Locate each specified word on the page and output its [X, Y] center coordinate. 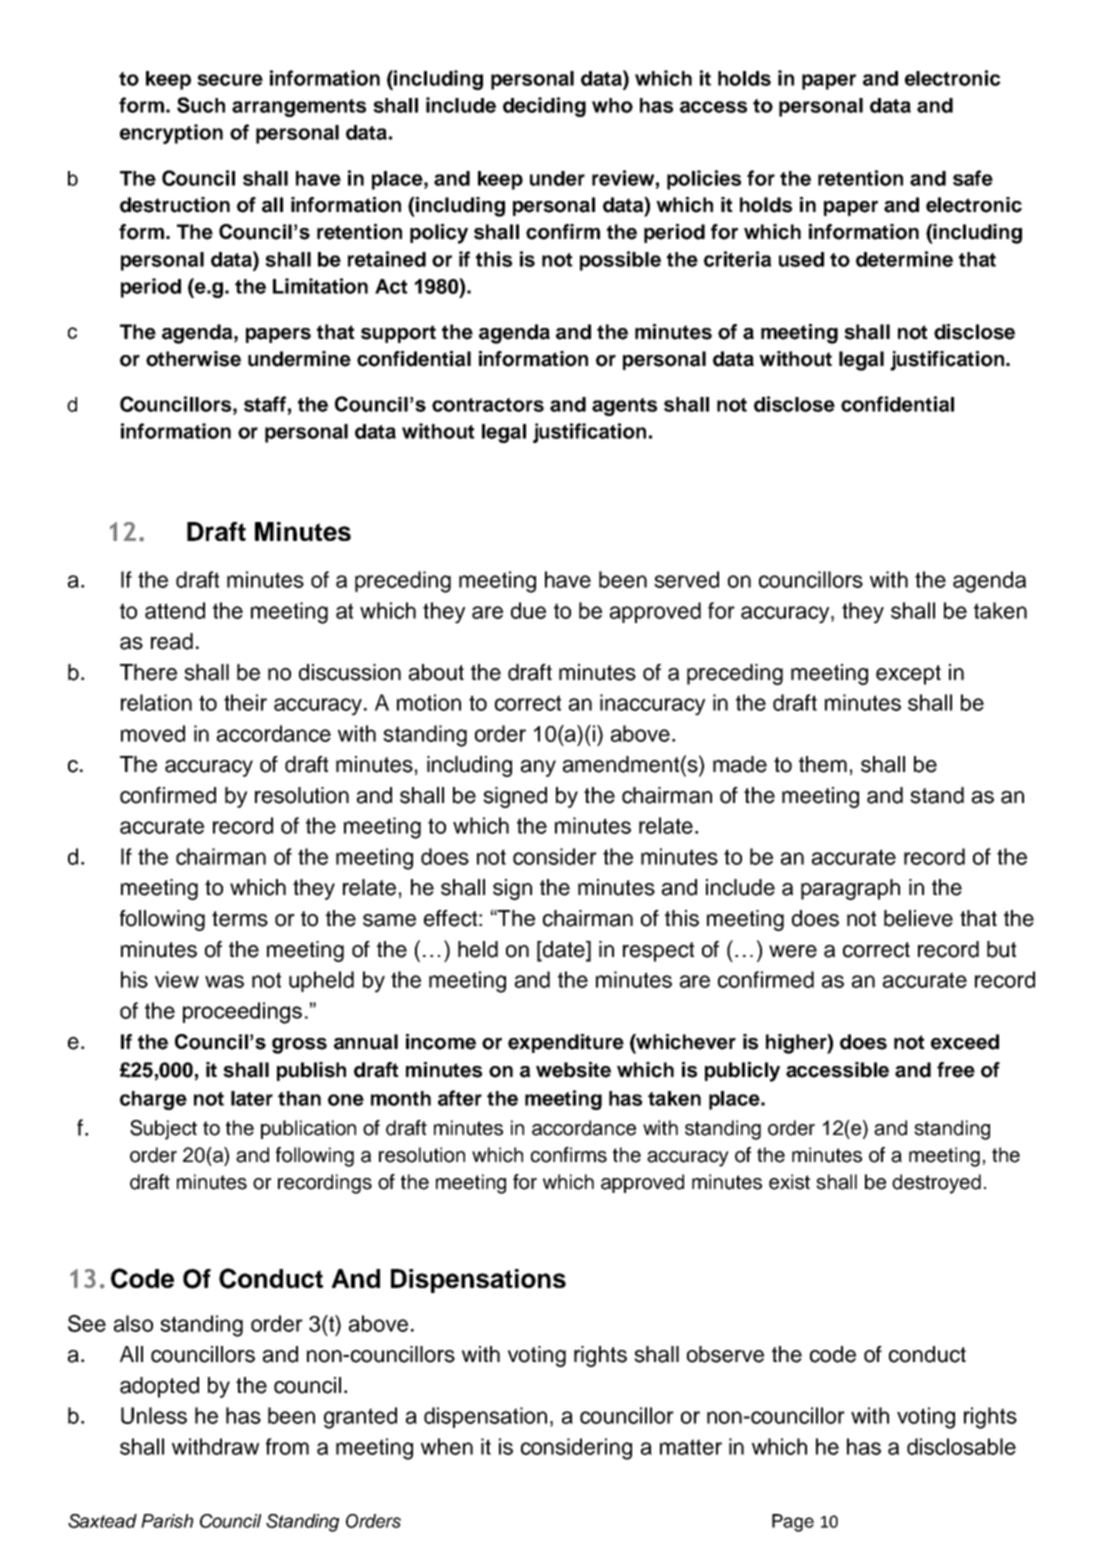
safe [973, 178]
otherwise [193, 359]
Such [201, 105]
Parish [167, 1521]
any [538, 768]
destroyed [936, 1184]
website [573, 1070]
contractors [488, 405]
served [686, 579]
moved [153, 733]
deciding [544, 107]
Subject [163, 1130]
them [823, 764]
